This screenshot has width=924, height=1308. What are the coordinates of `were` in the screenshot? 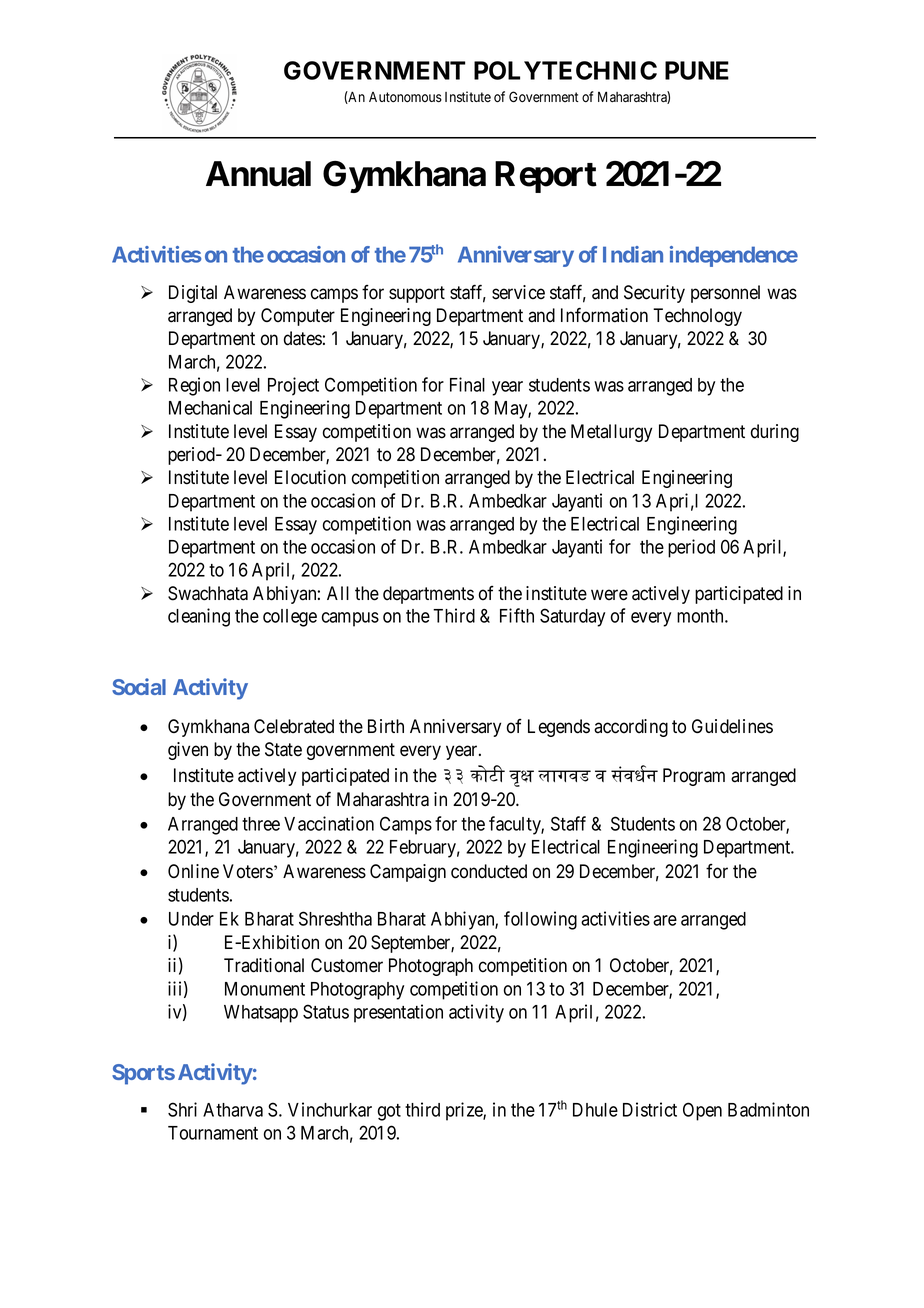 It's located at (609, 595).
